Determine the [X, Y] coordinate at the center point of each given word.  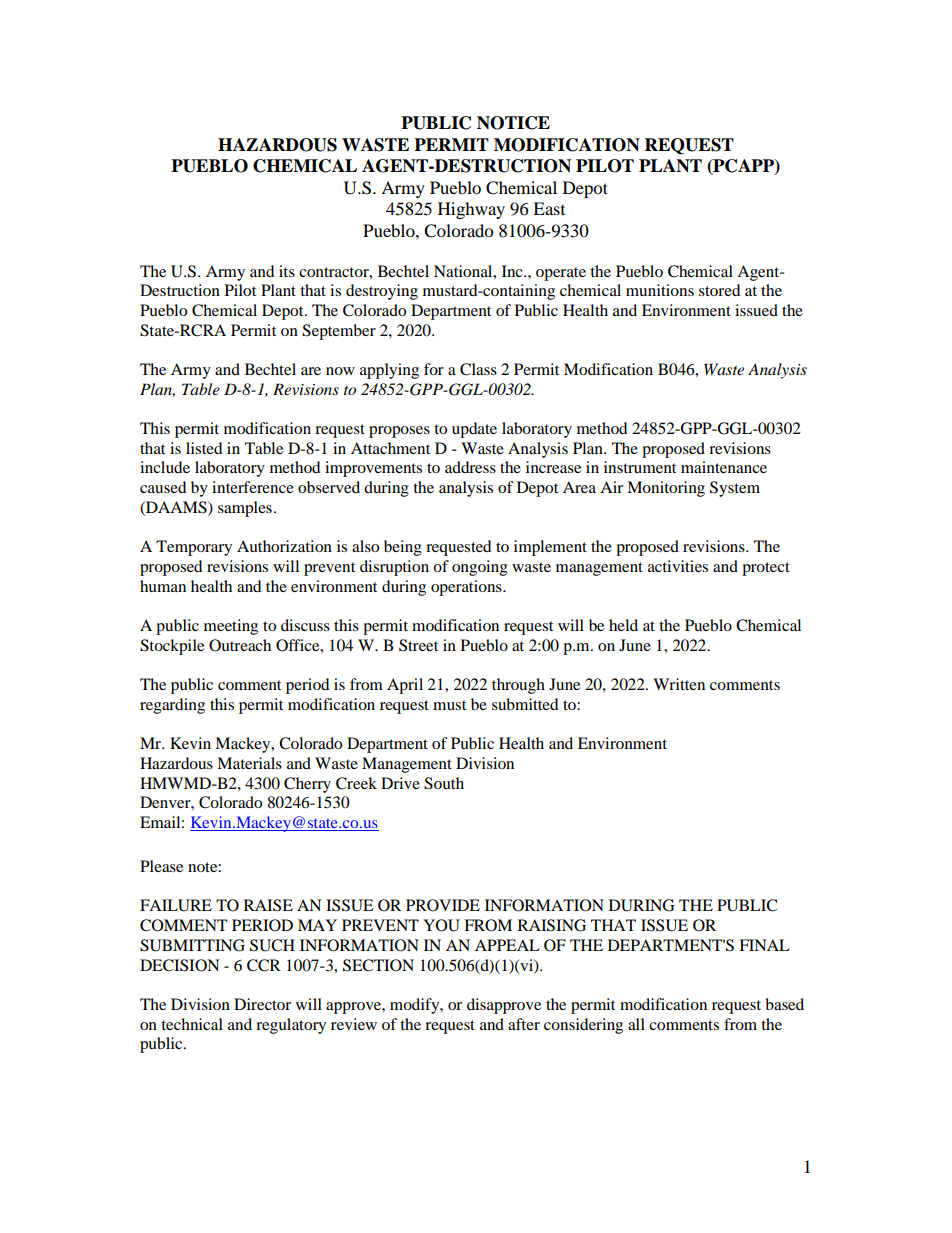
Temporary [194, 548]
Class [478, 369]
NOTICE [513, 123]
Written [679, 684]
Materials [249, 763]
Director [262, 1004]
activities [678, 566]
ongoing [480, 568]
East [549, 208]
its [287, 271]
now [340, 371]
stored [719, 290]
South [444, 783]
